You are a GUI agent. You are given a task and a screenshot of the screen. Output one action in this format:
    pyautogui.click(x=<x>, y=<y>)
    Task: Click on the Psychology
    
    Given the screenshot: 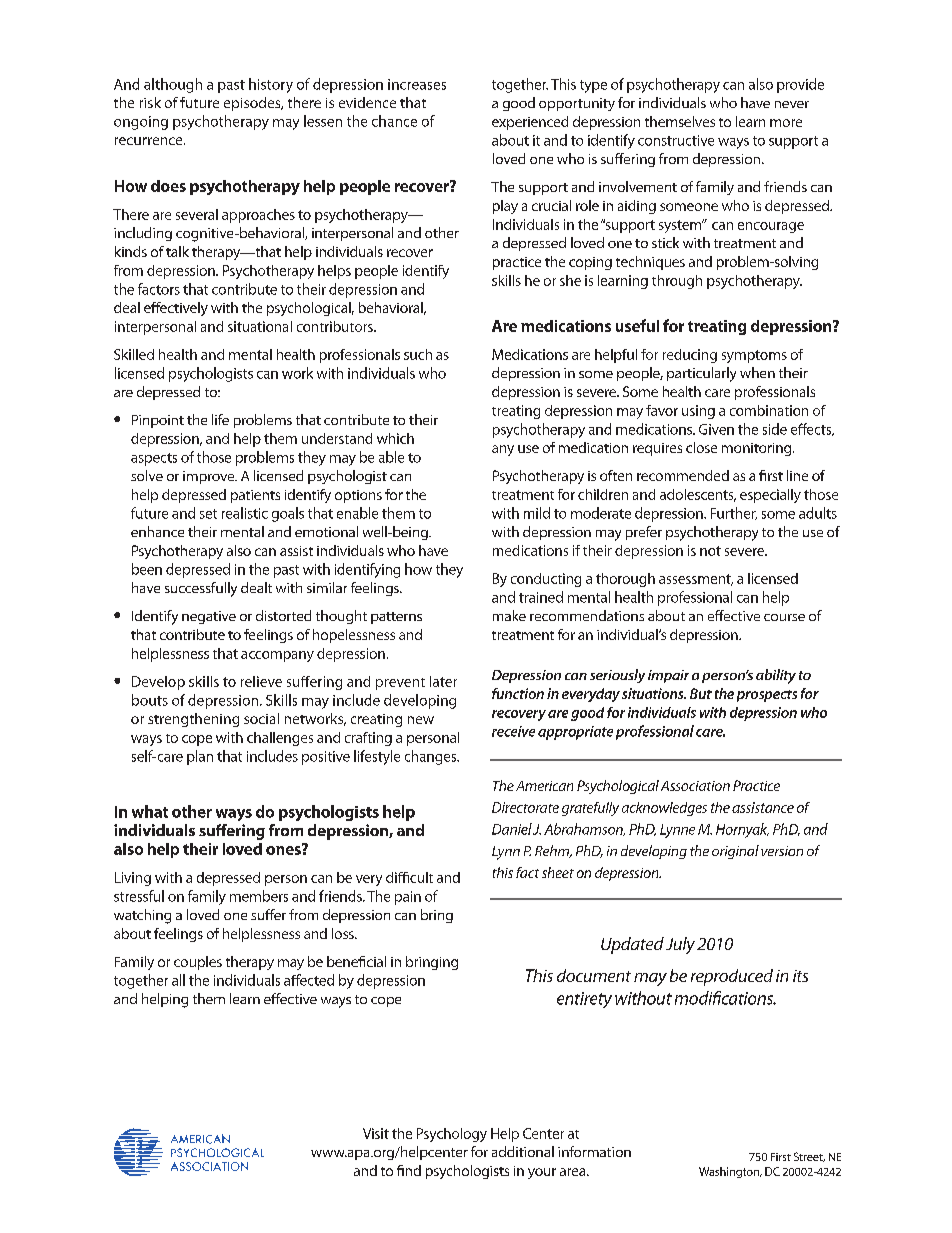 What is the action you would take?
    pyautogui.click(x=452, y=1135)
